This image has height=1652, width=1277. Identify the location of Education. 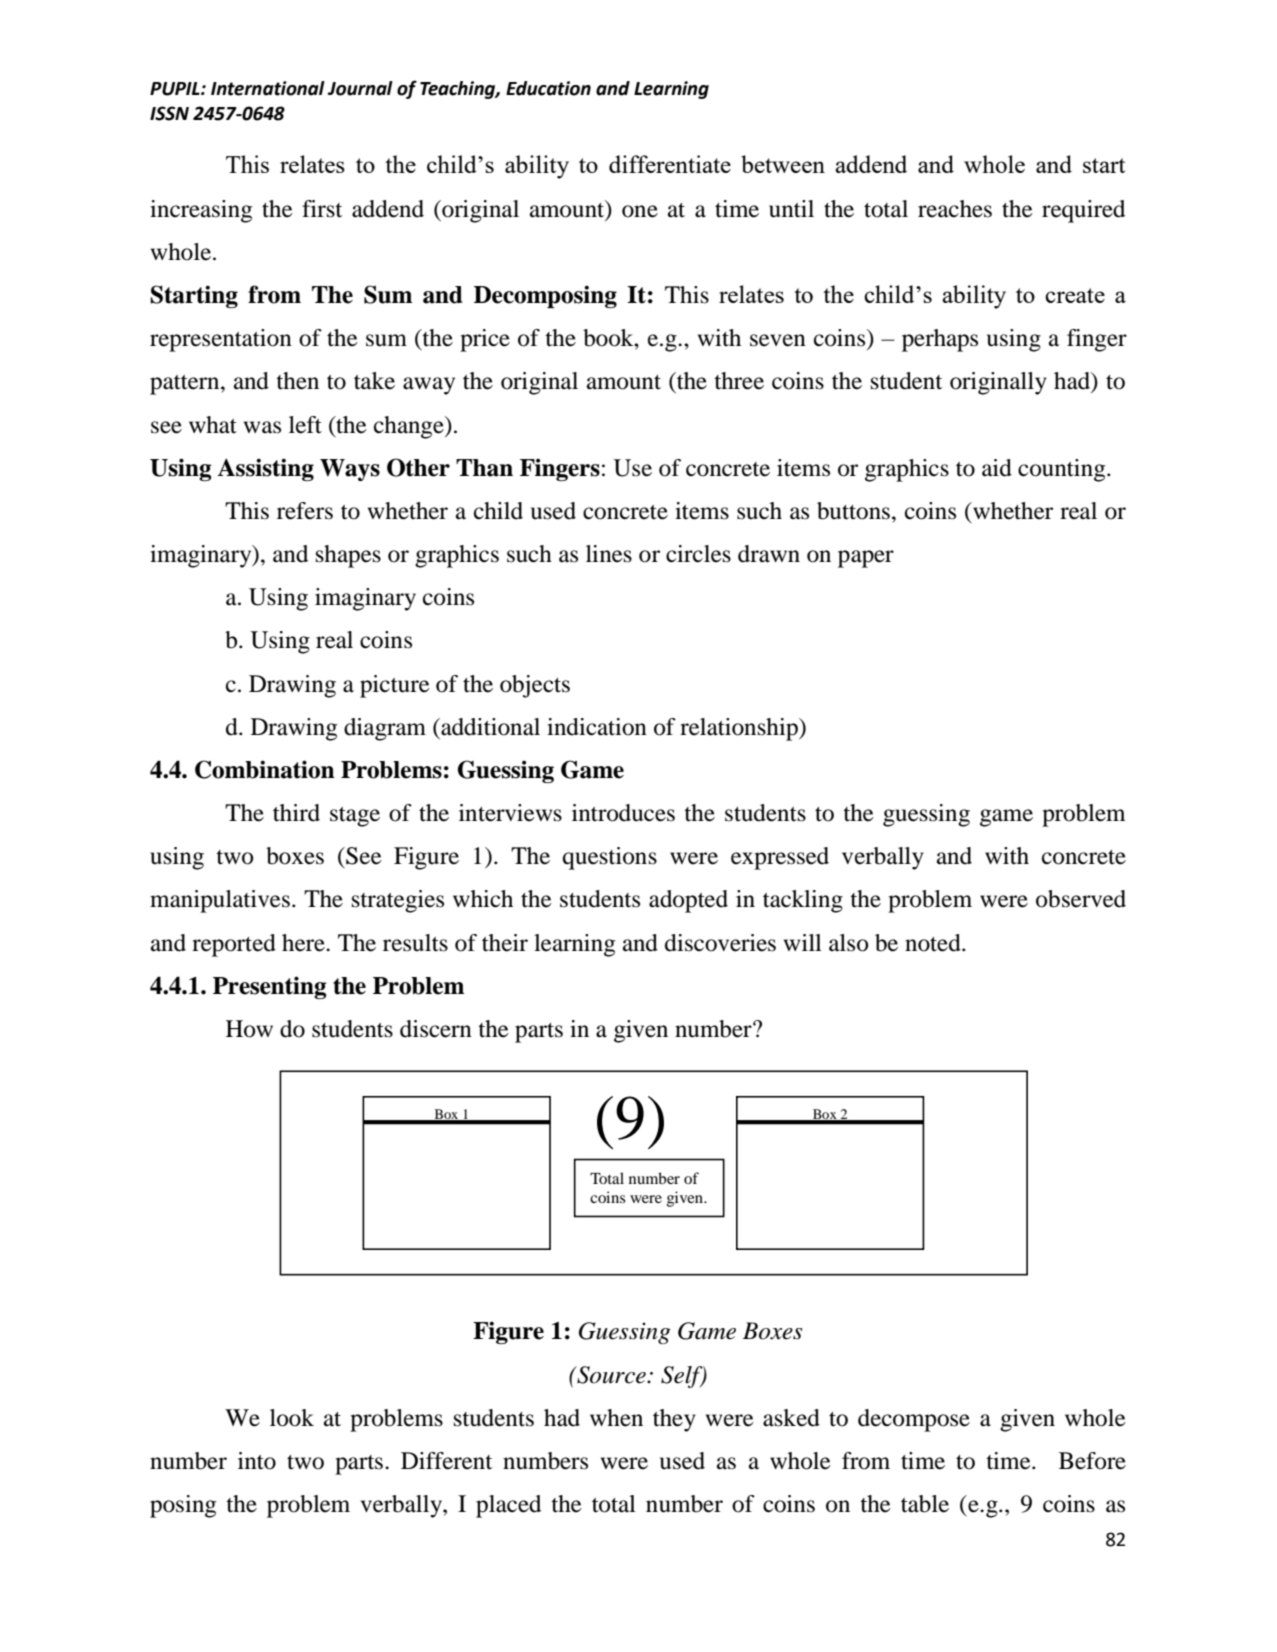
(548, 88).
